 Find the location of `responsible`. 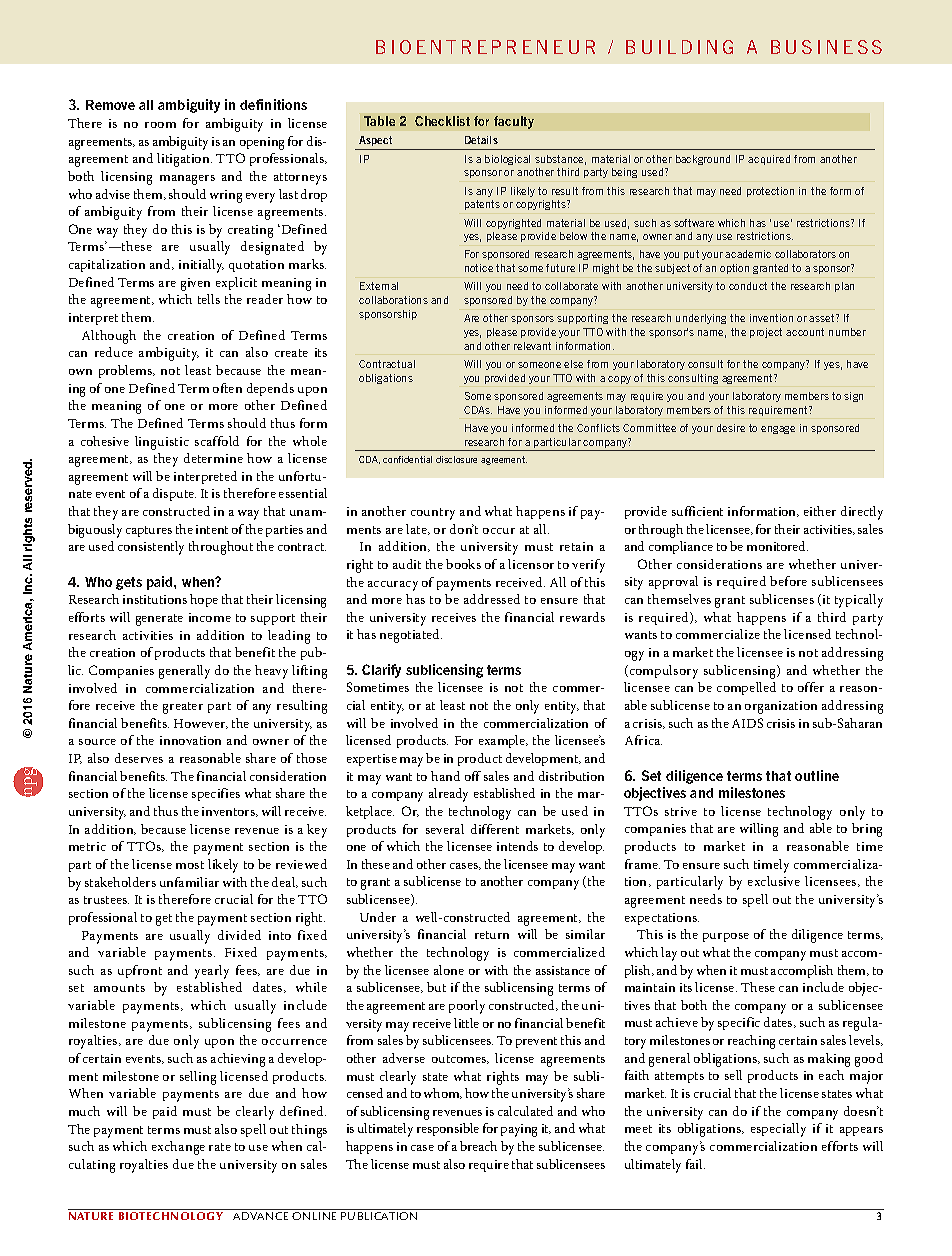

responsible is located at coordinates (448, 1129).
